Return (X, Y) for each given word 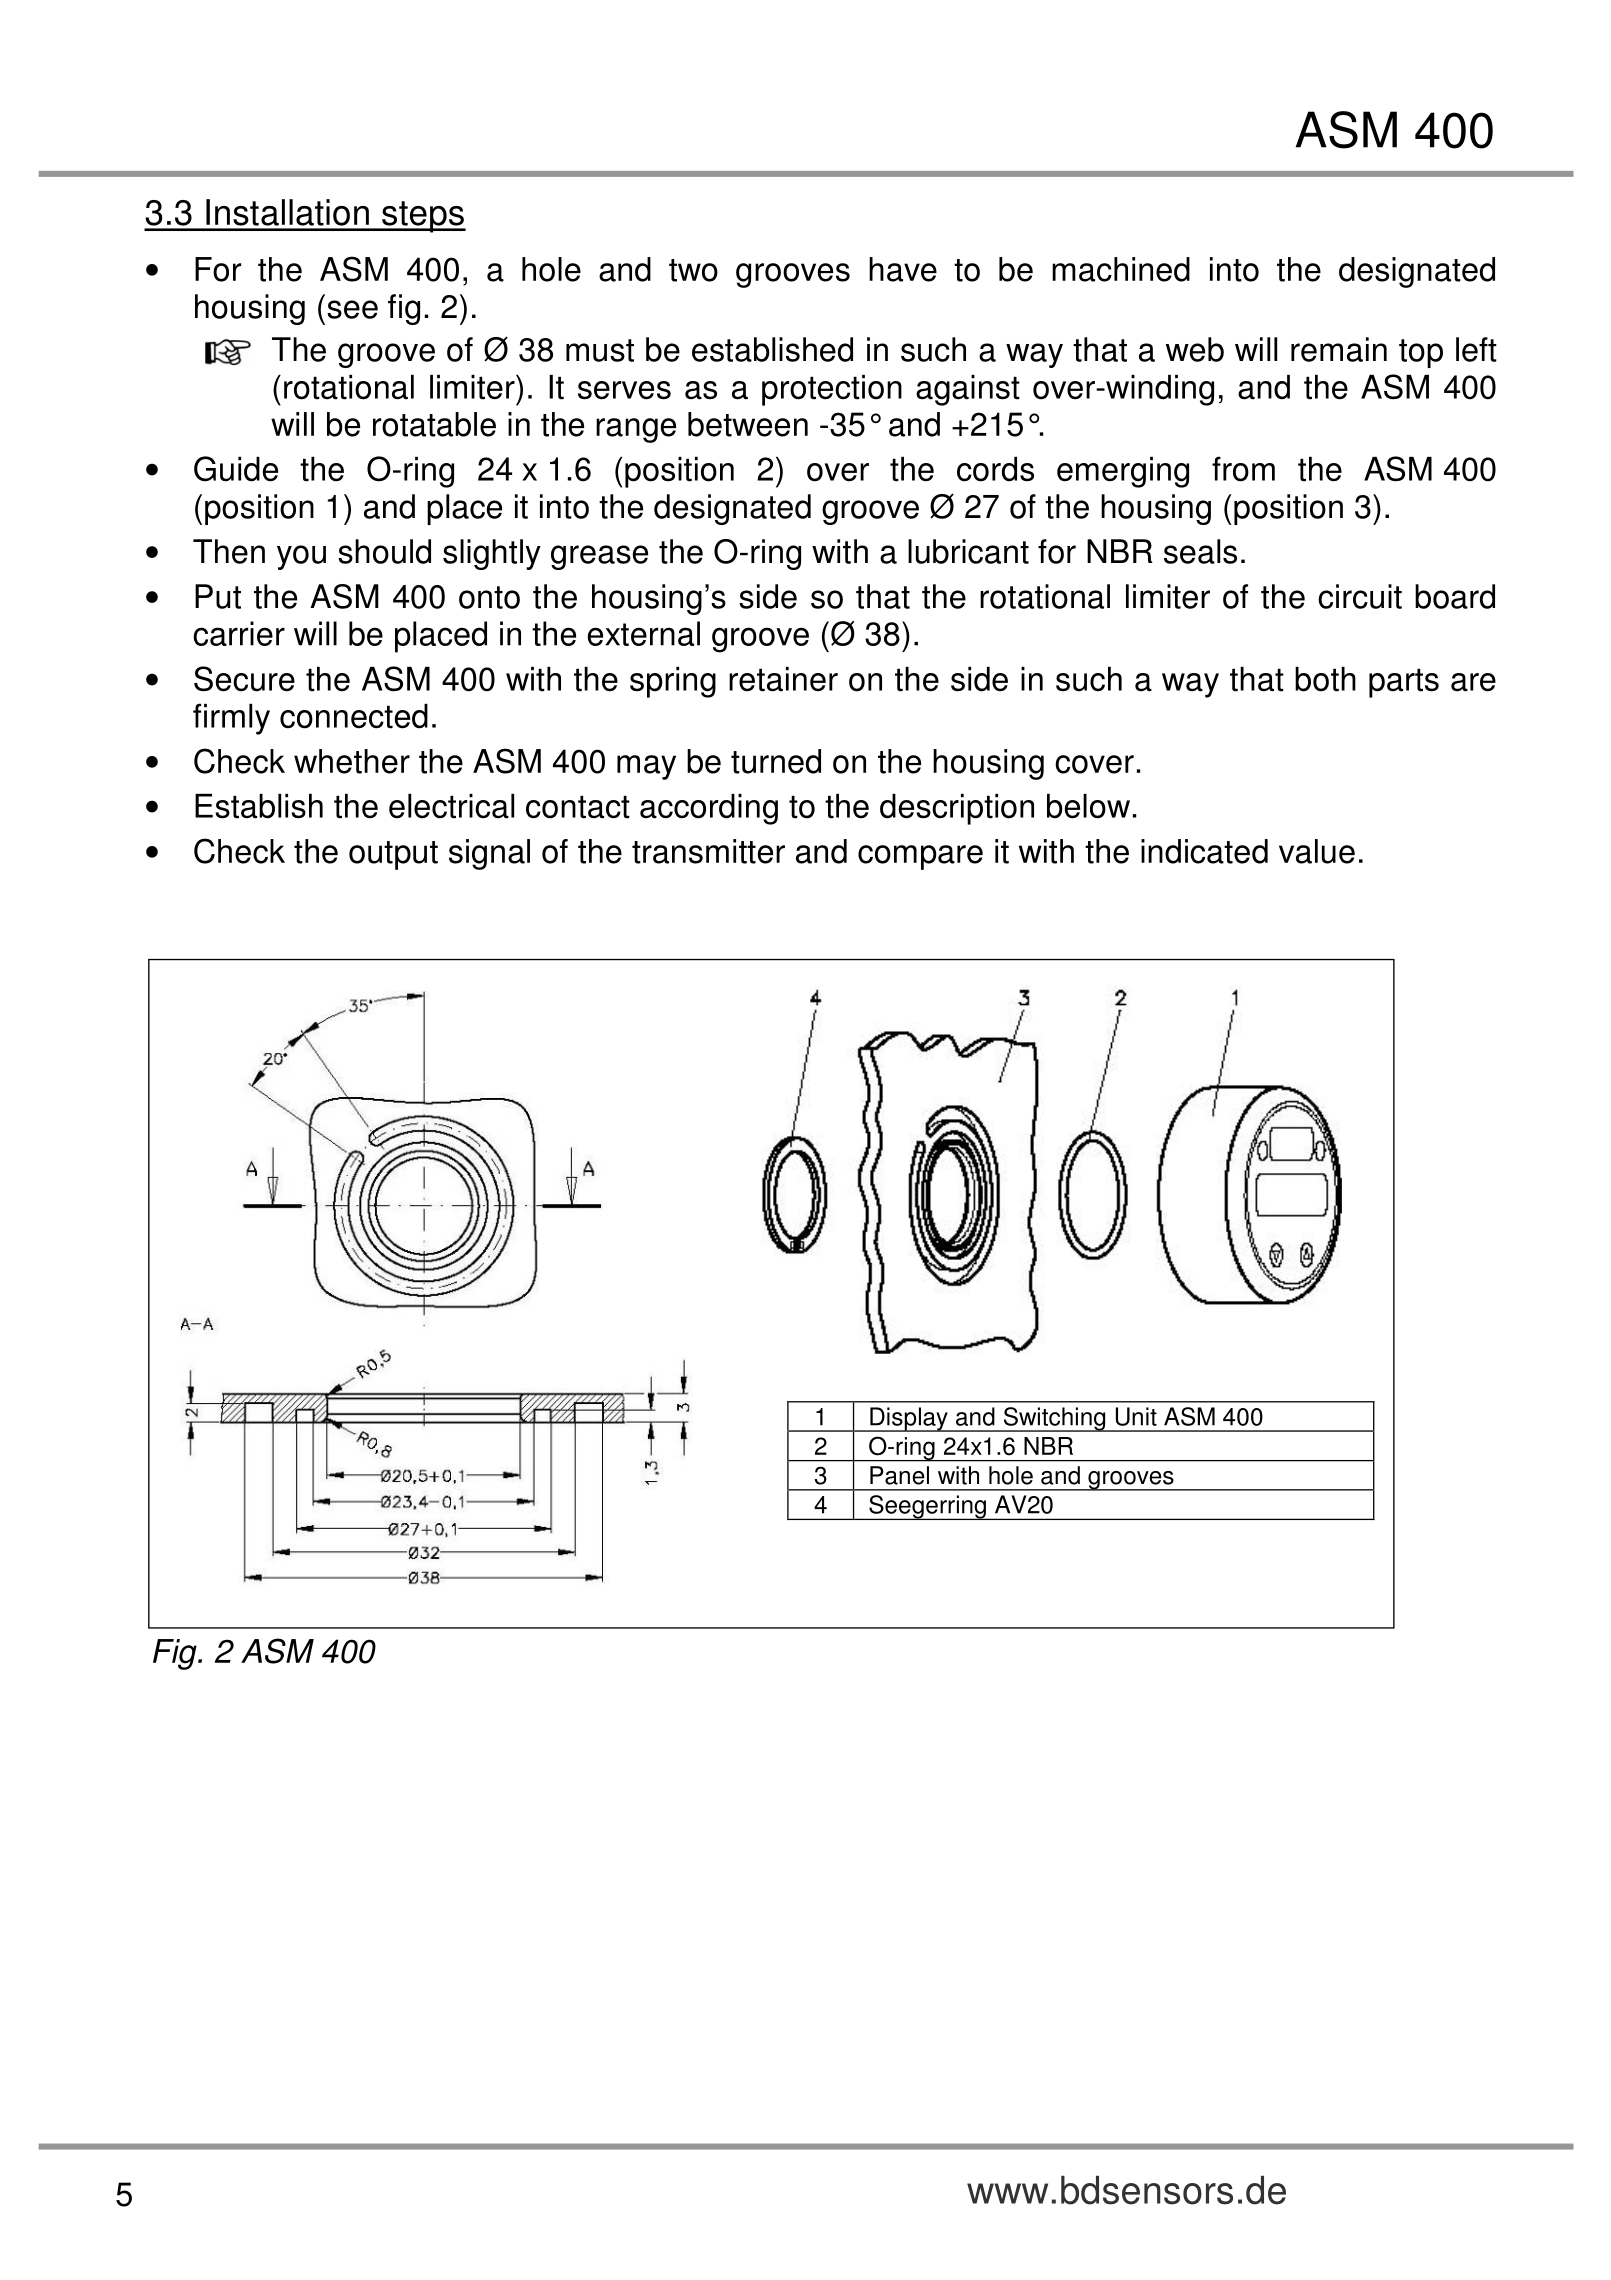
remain (1339, 349)
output (393, 855)
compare (920, 857)
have (903, 269)
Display (909, 1419)
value (1317, 851)
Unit (1136, 1416)
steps (423, 217)
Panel (899, 1475)
